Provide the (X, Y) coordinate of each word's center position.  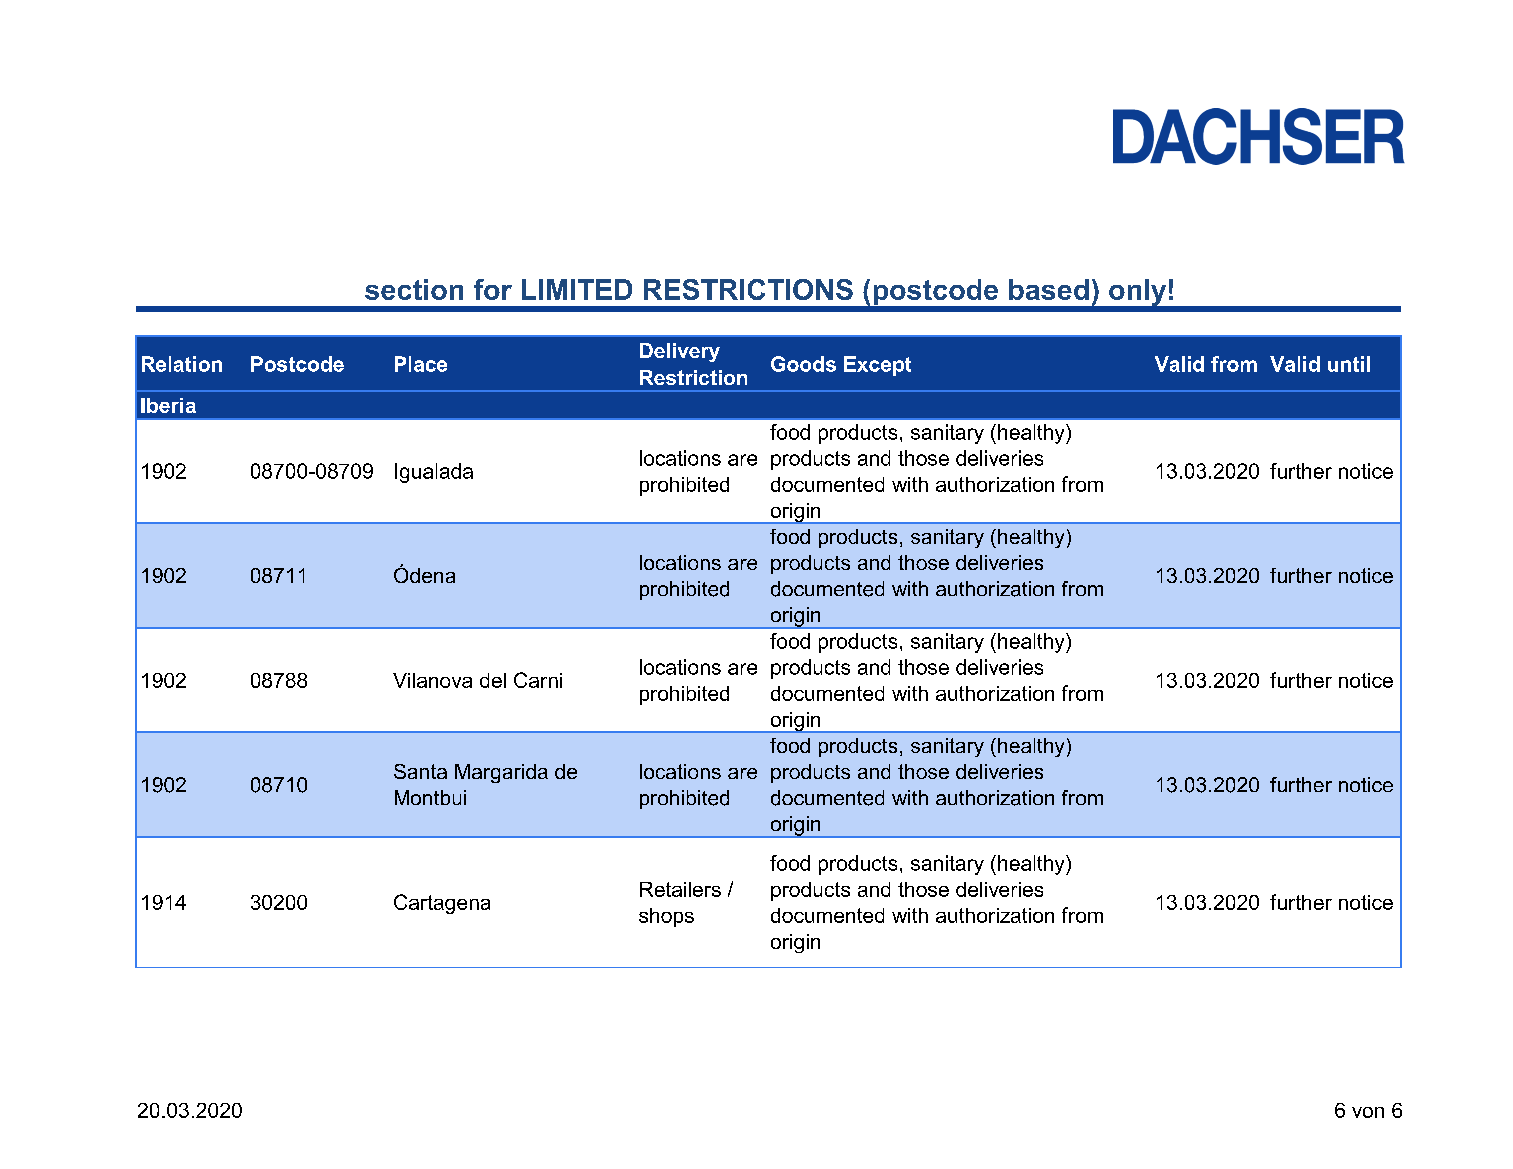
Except (877, 366)
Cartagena (442, 904)
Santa (420, 771)
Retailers (680, 889)
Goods (803, 364)
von (1368, 1112)
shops (666, 917)
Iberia (168, 405)
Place (421, 364)
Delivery (680, 352)
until (1349, 364)
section (414, 289)
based (1049, 289)
